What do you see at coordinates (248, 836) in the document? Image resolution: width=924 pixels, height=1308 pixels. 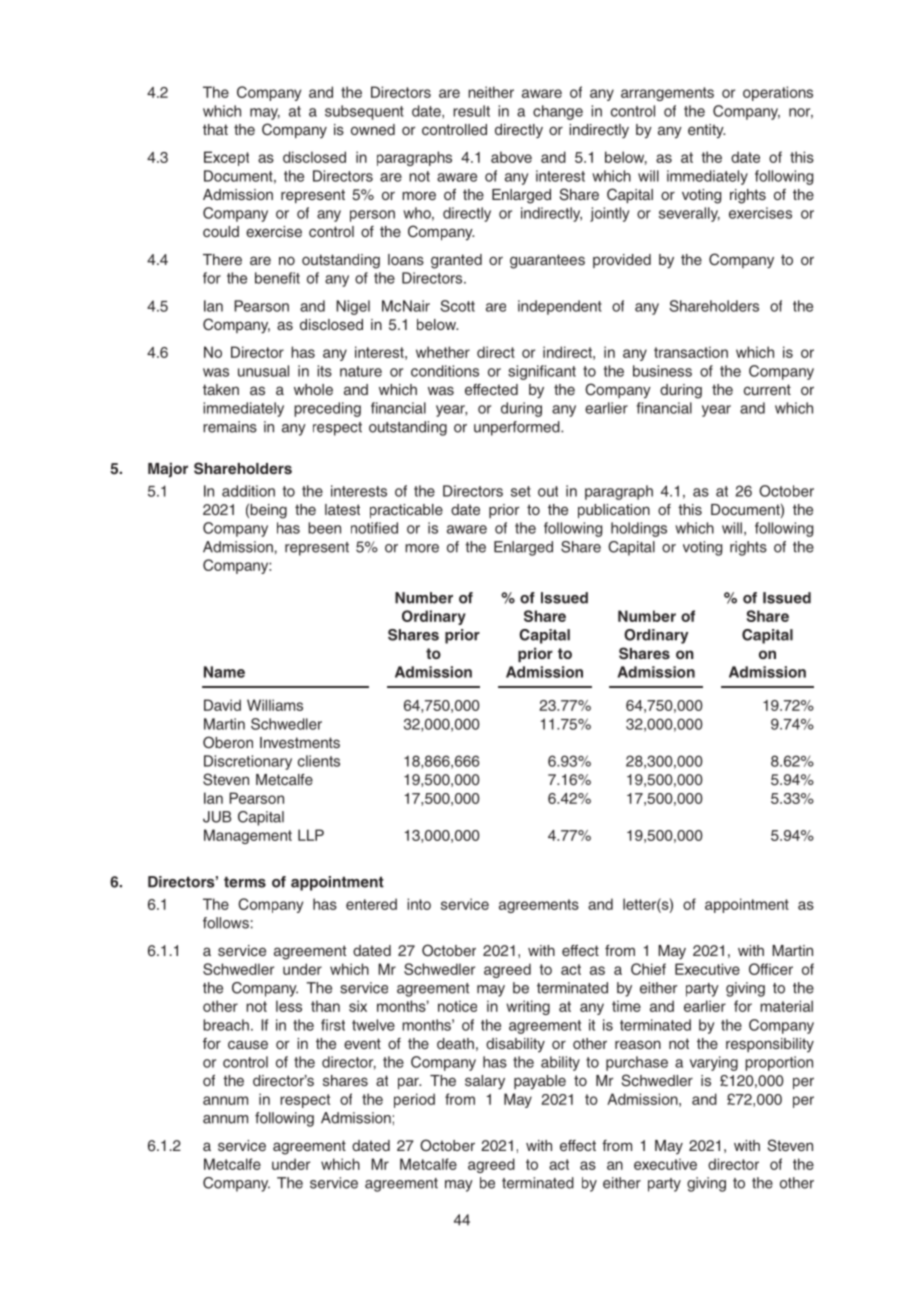 I see `Management` at bounding box center [248, 836].
